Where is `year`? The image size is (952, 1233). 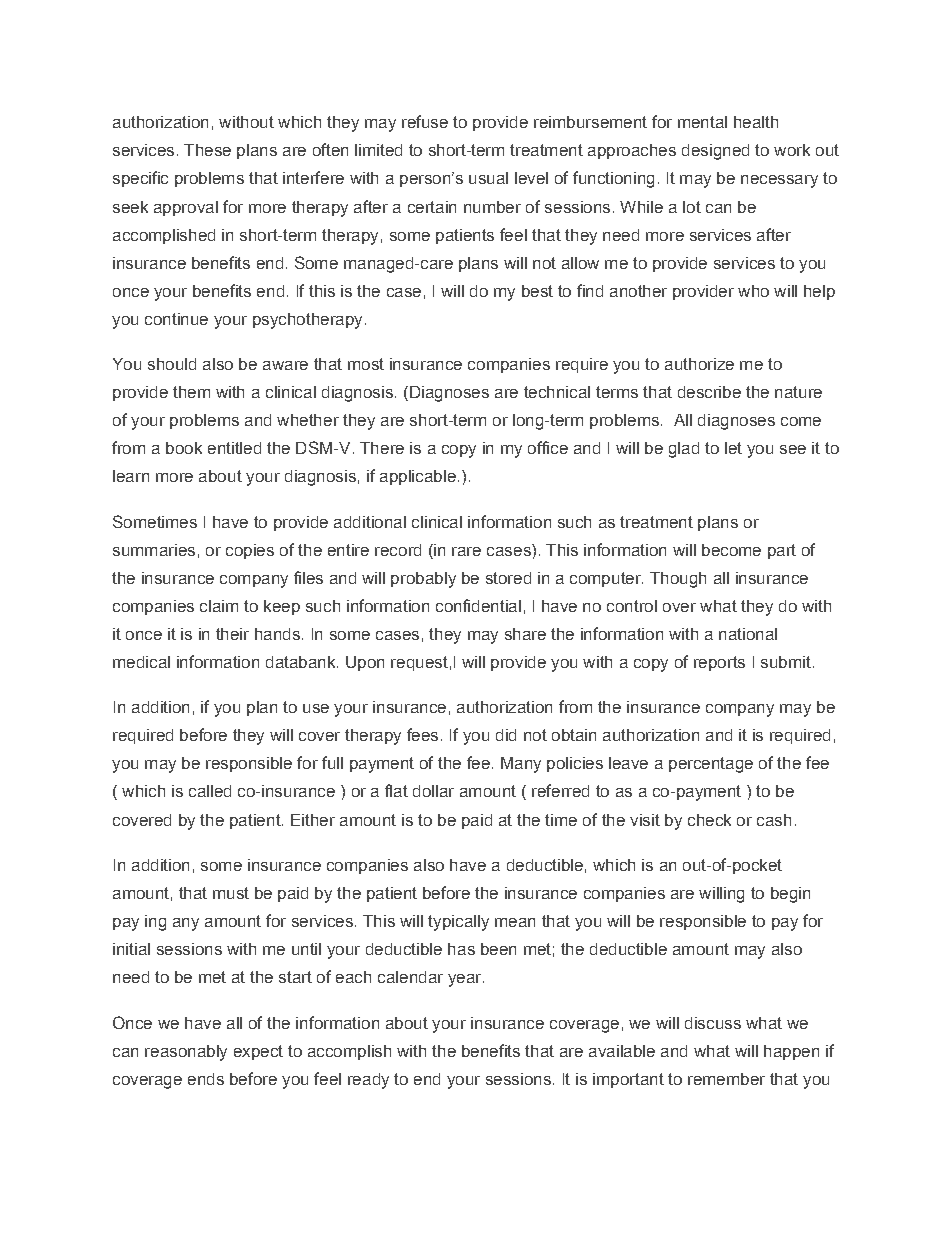 year is located at coordinates (466, 980).
